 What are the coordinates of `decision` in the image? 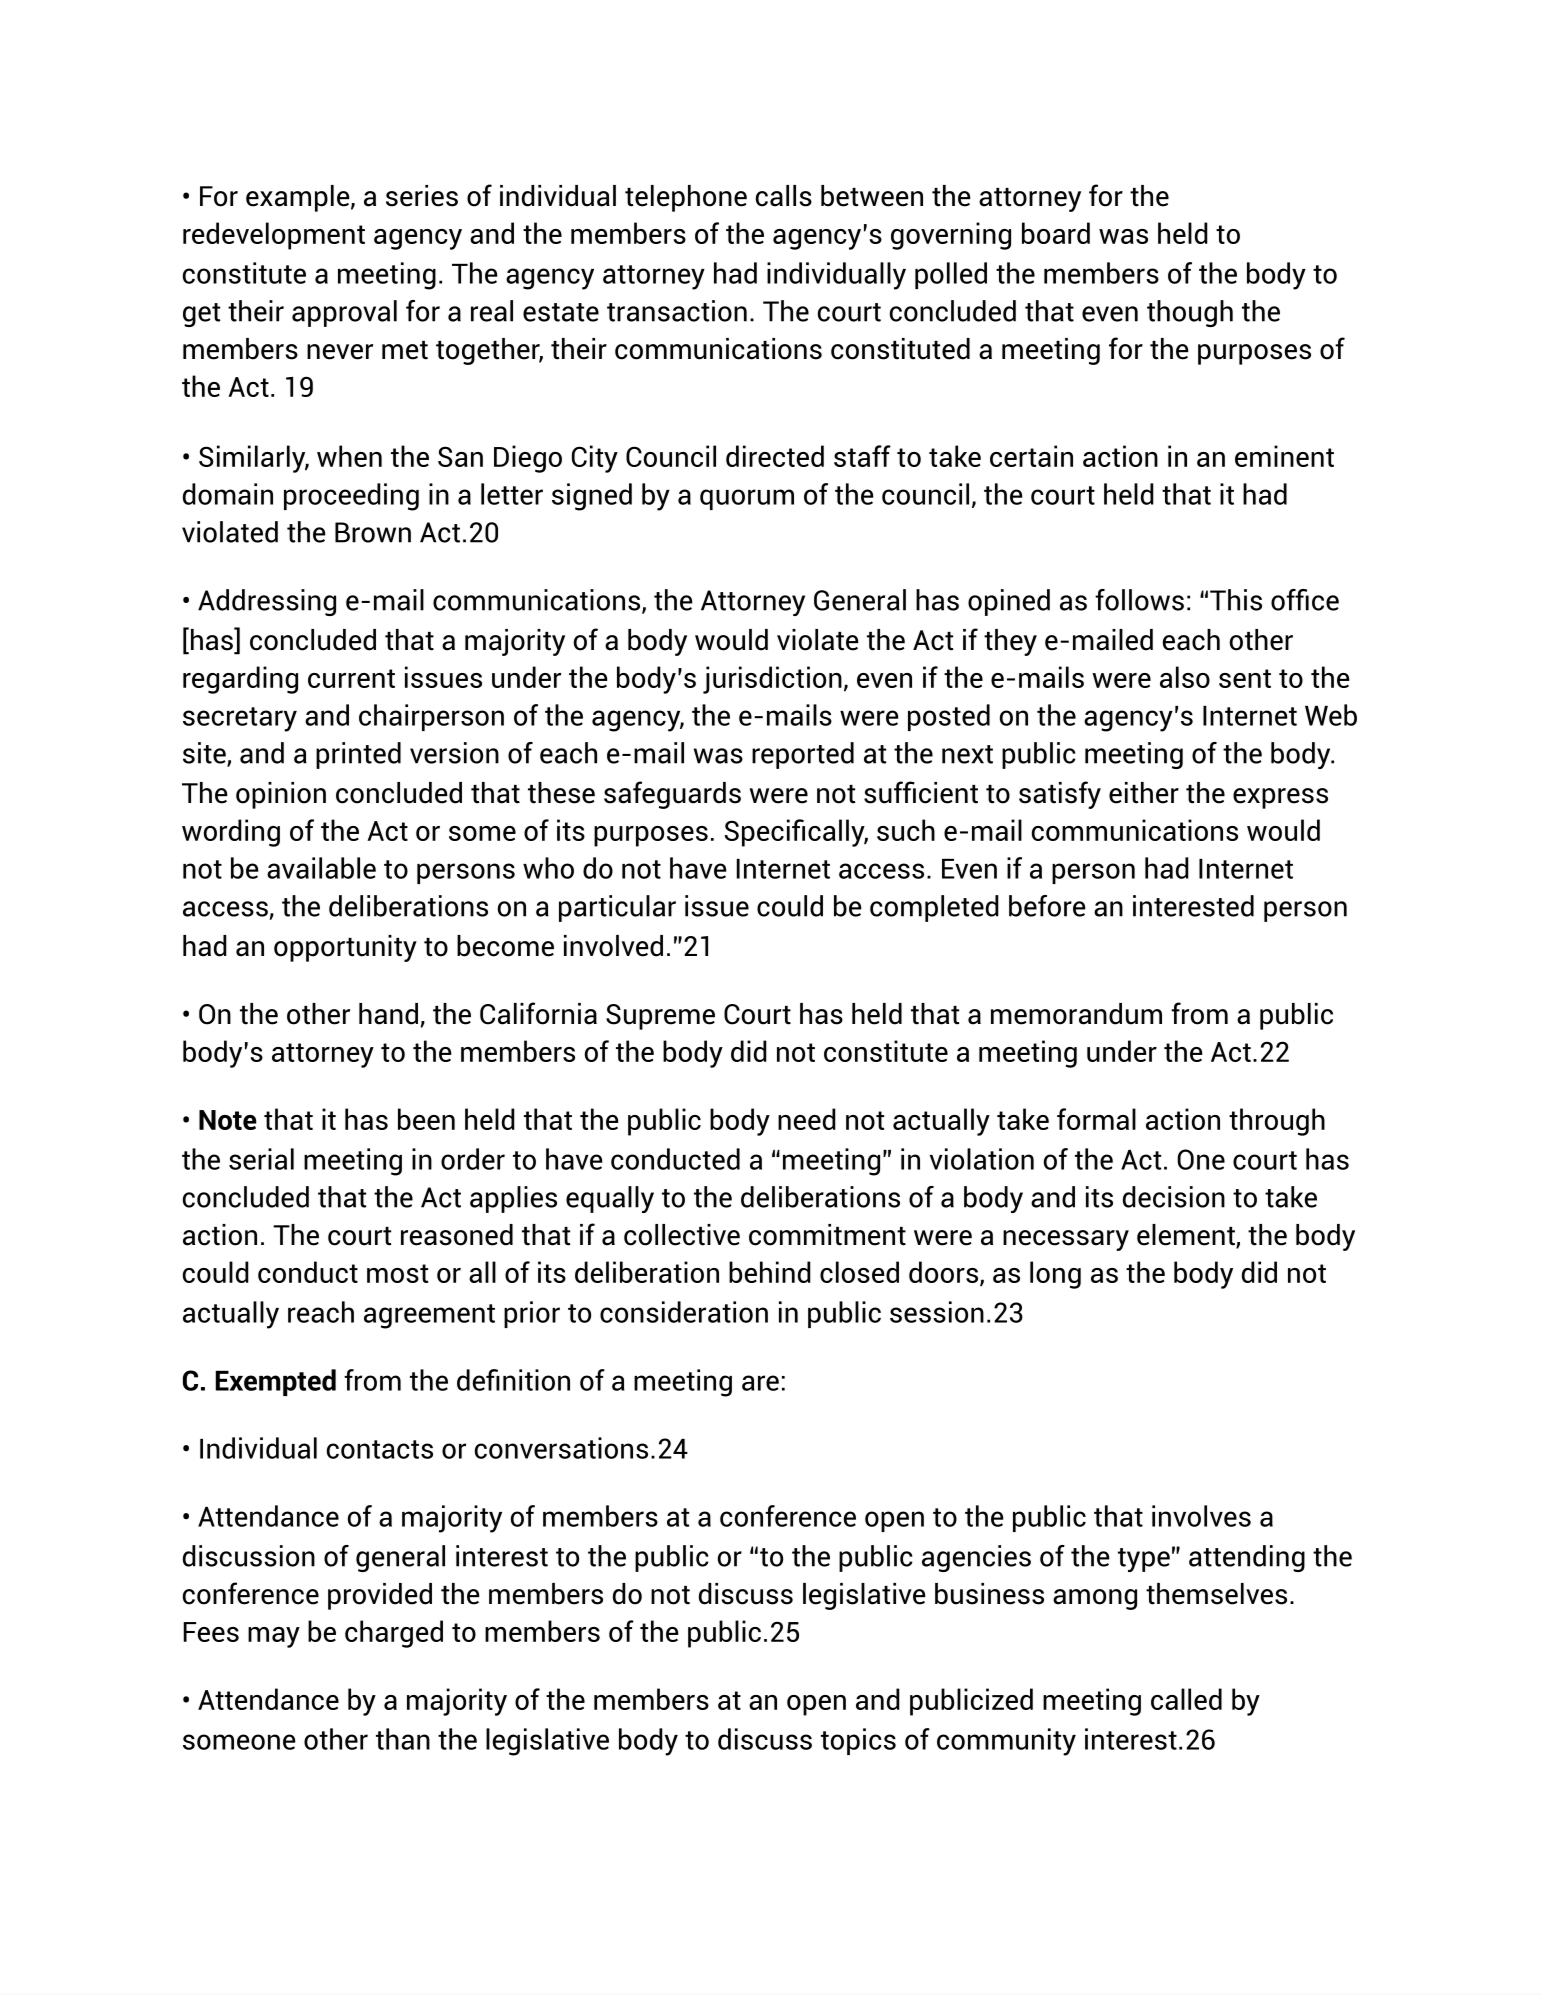 It's located at (1174, 1197).
